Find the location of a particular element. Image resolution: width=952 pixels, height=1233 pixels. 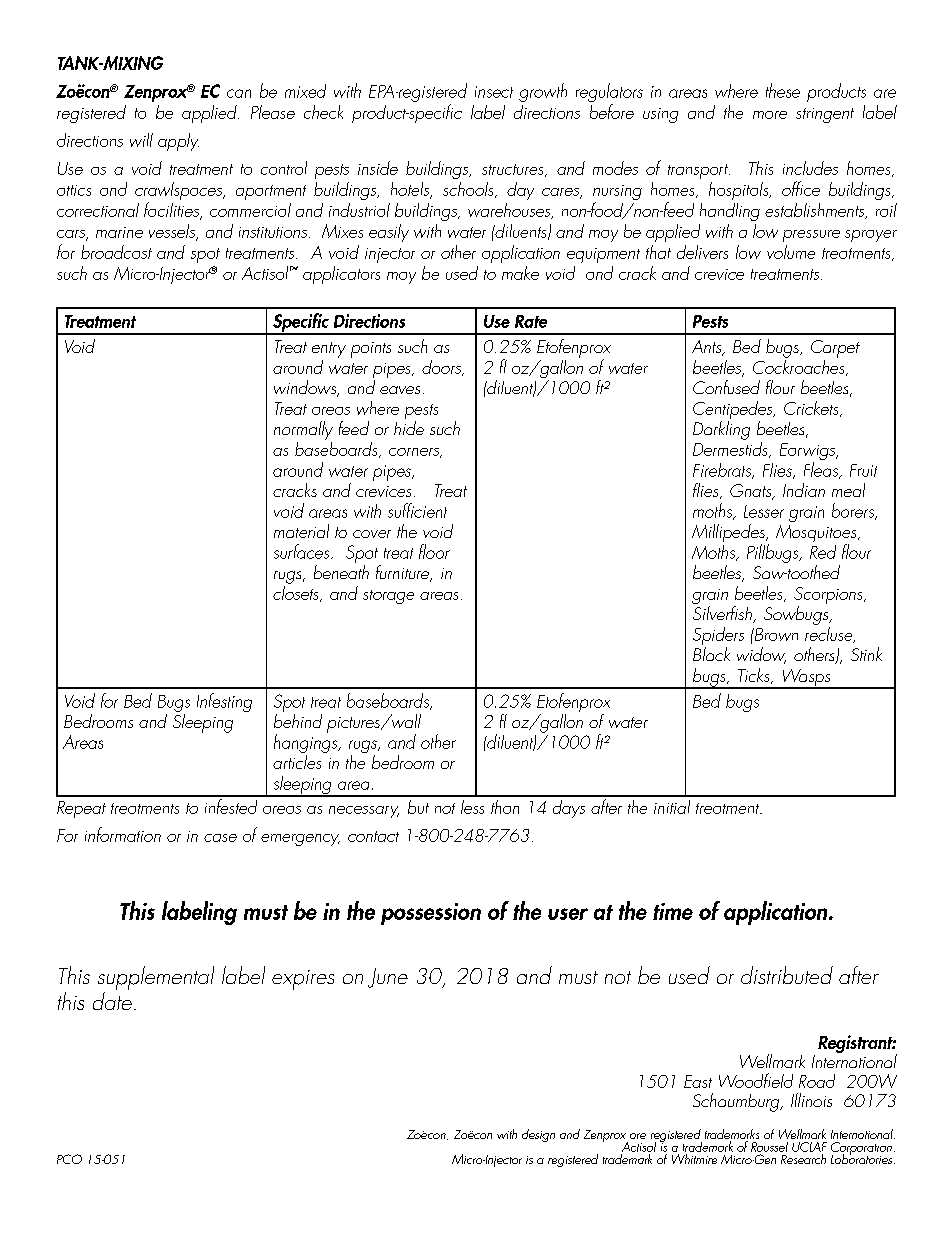

more is located at coordinates (770, 115).
